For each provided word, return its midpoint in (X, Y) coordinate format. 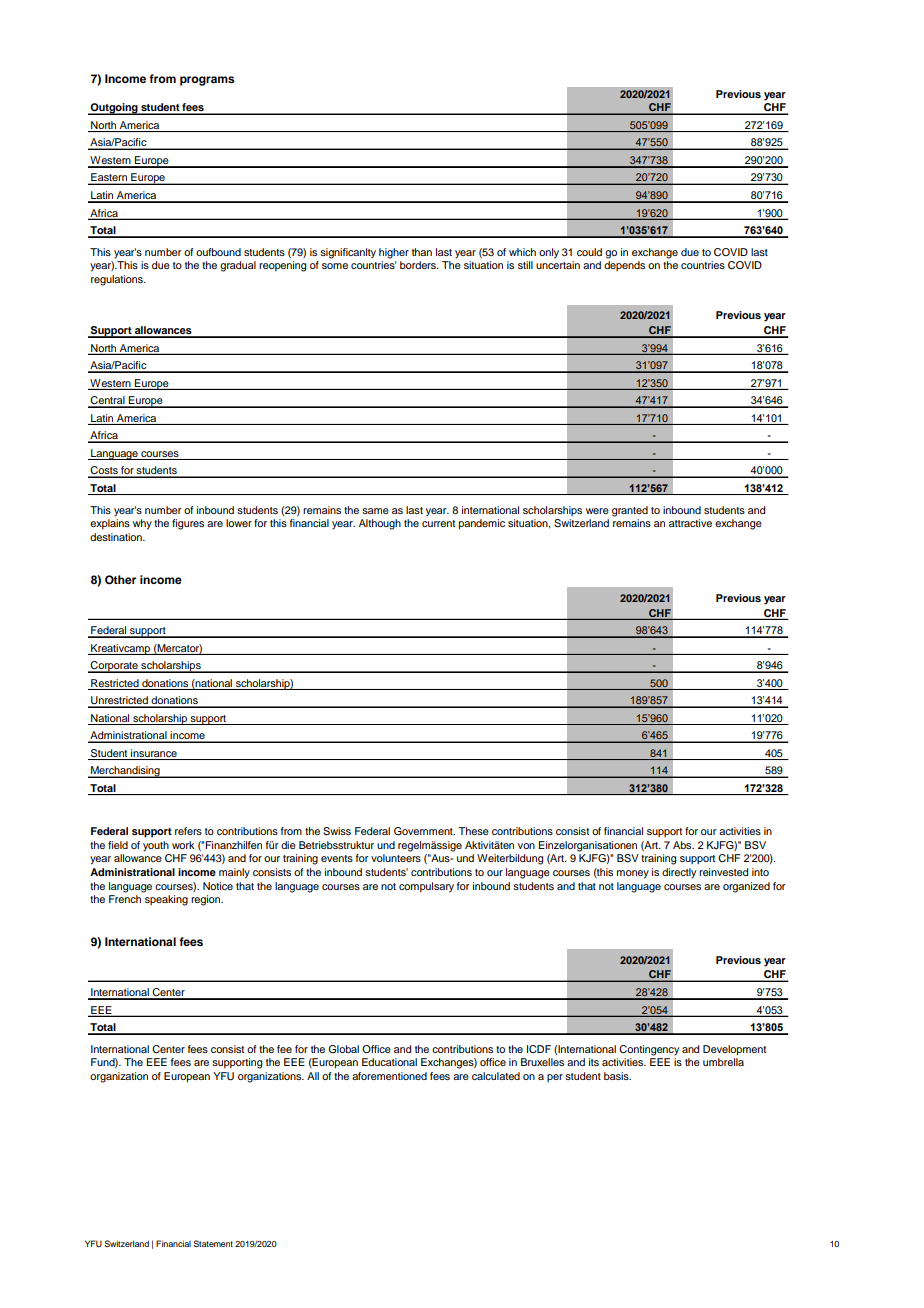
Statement (213, 1243)
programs (207, 81)
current (438, 523)
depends (624, 266)
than (422, 252)
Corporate (114, 667)
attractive (690, 523)
